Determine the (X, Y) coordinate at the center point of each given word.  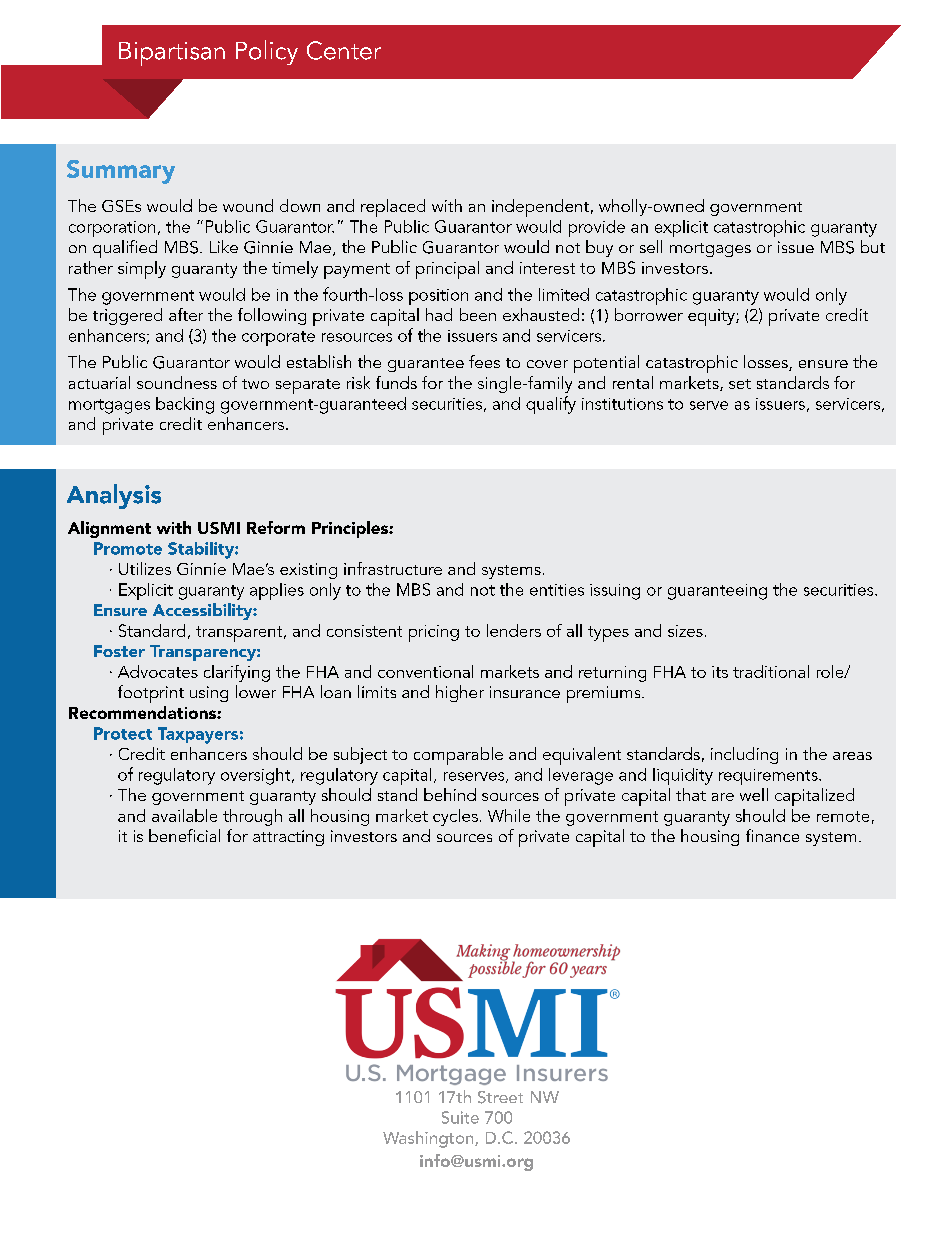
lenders (514, 630)
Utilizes (145, 568)
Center (344, 50)
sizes (685, 631)
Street (500, 1097)
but (873, 246)
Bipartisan (172, 54)
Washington (429, 1139)
